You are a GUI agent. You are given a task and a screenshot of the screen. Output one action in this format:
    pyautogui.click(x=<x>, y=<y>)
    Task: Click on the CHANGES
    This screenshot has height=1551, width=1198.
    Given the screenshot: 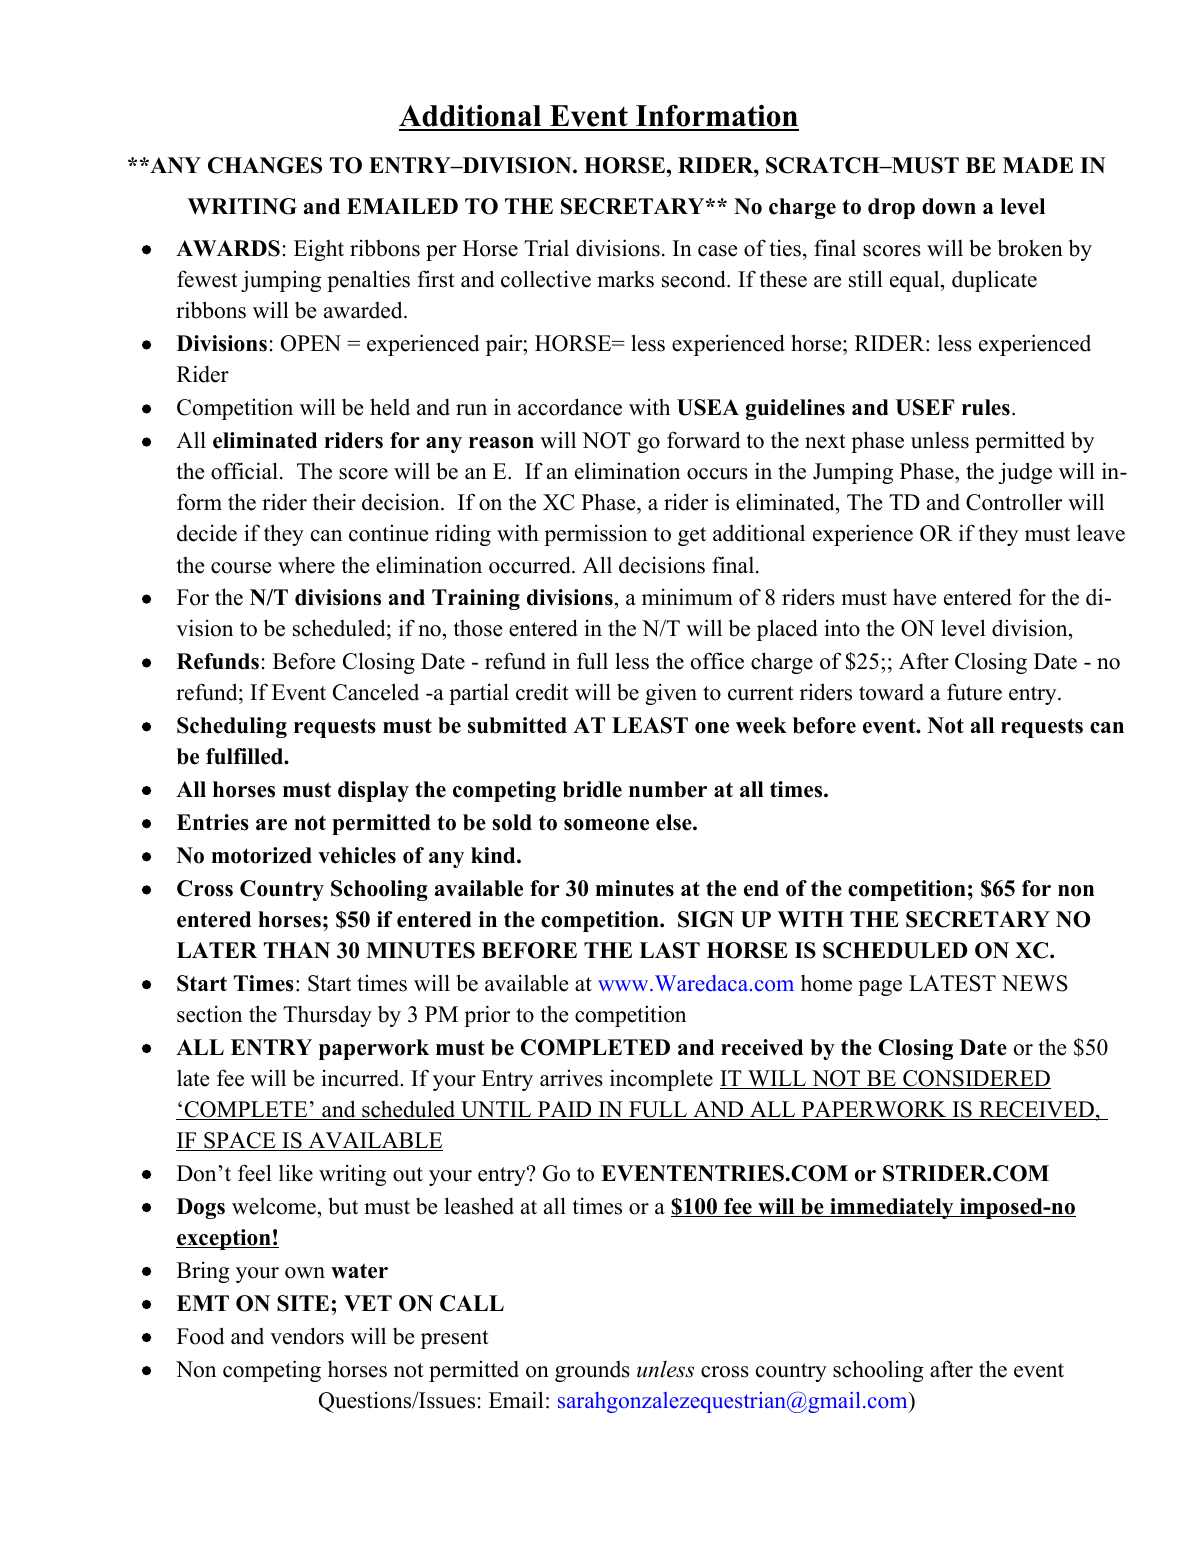 What is the action you would take?
    pyautogui.click(x=265, y=165)
